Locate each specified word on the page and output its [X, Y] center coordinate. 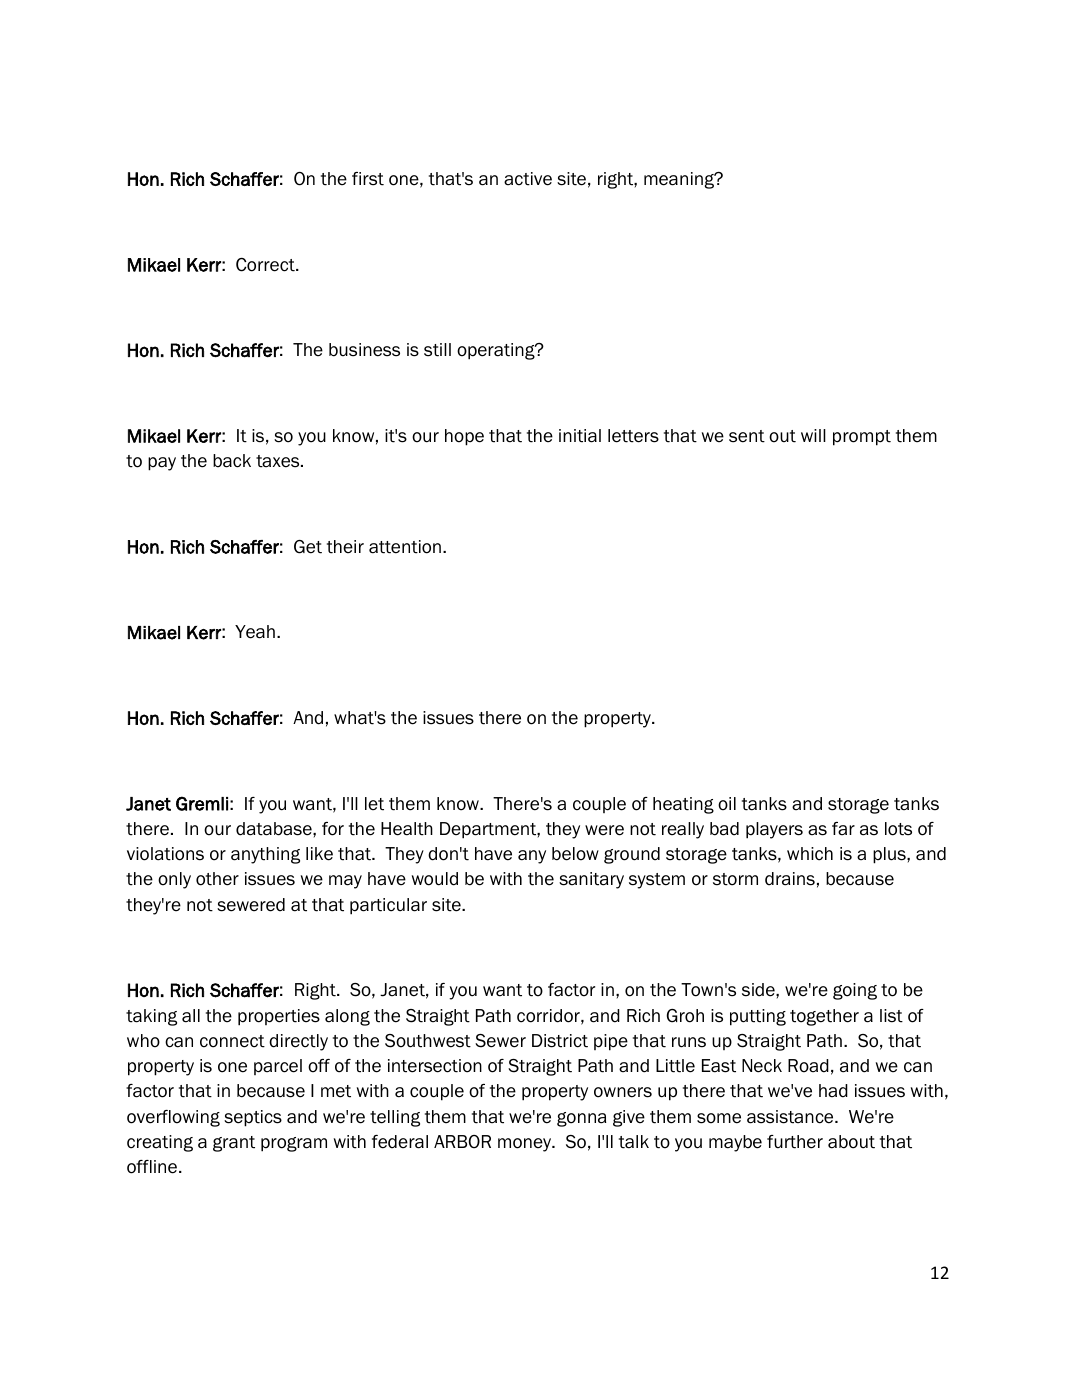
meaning [680, 180]
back [232, 461]
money [526, 1145]
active [528, 179]
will [813, 435]
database [275, 829]
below [575, 854]
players [774, 830]
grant [234, 1144]
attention [405, 547]
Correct [266, 265]
